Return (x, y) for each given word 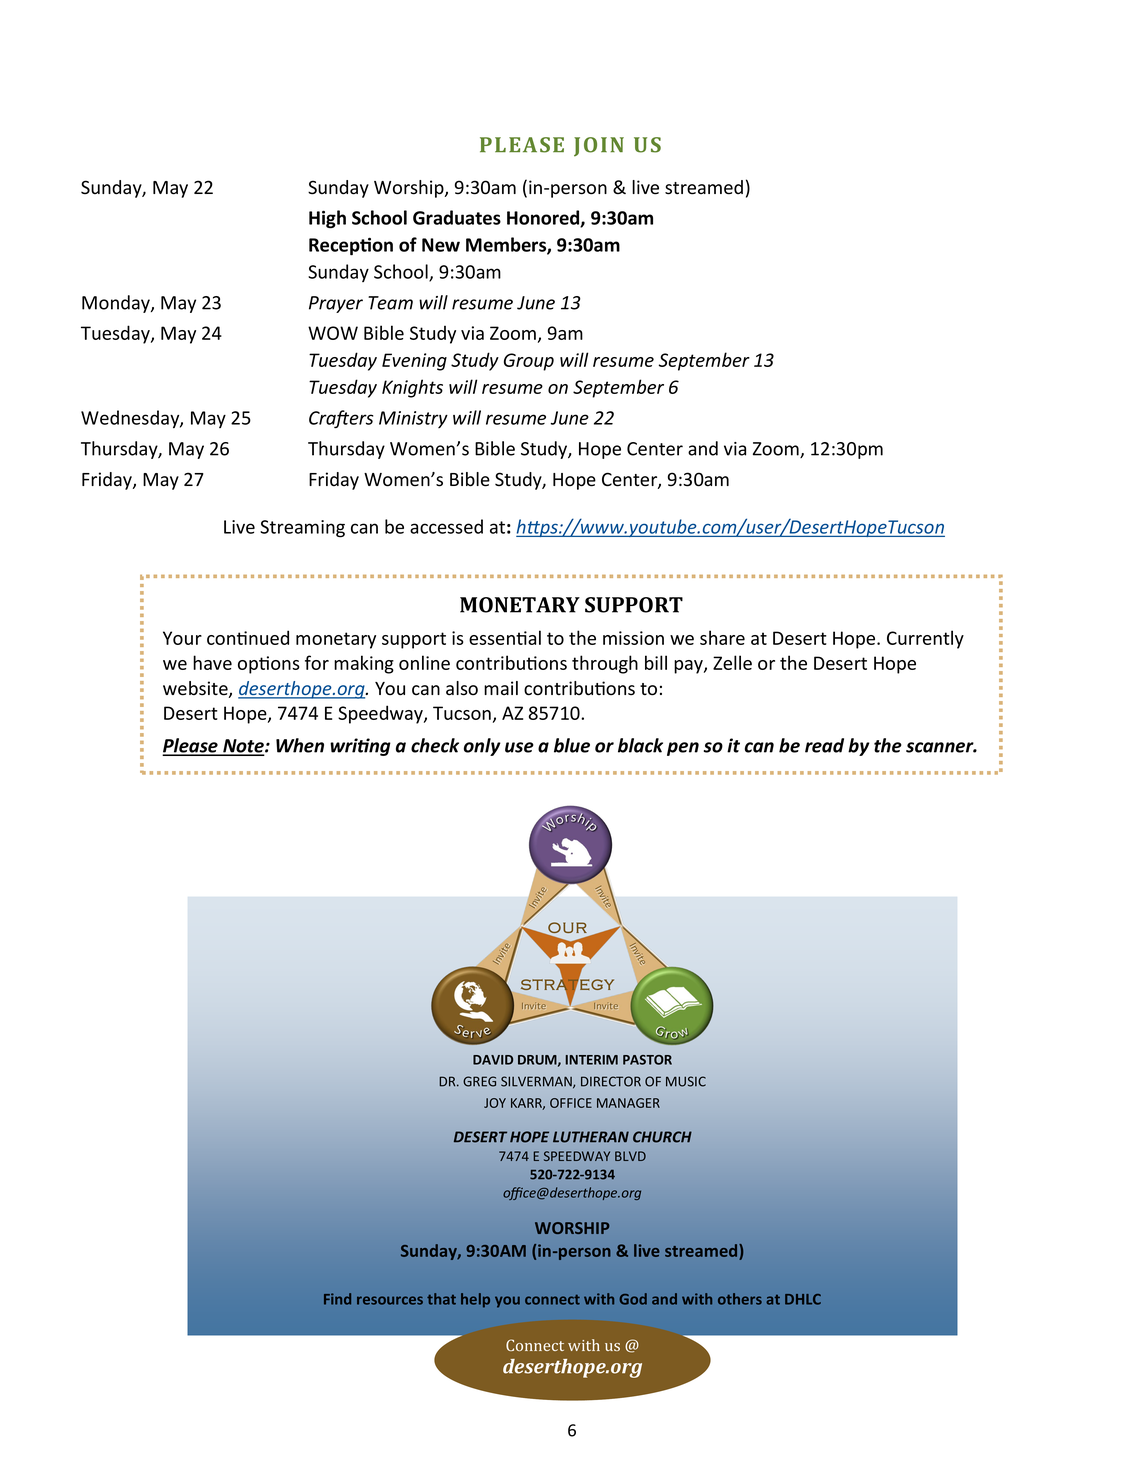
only (482, 747)
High (327, 219)
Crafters (341, 419)
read (824, 745)
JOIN (599, 147)
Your (182, 638)
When (300, 745)
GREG (479, 1081)
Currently (925, 639)
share (722, 637)
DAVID (493, 1060)
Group (529, 362)
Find (337, 1299)
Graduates (457, 217)
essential (505, 637)
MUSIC (686, 1081)
